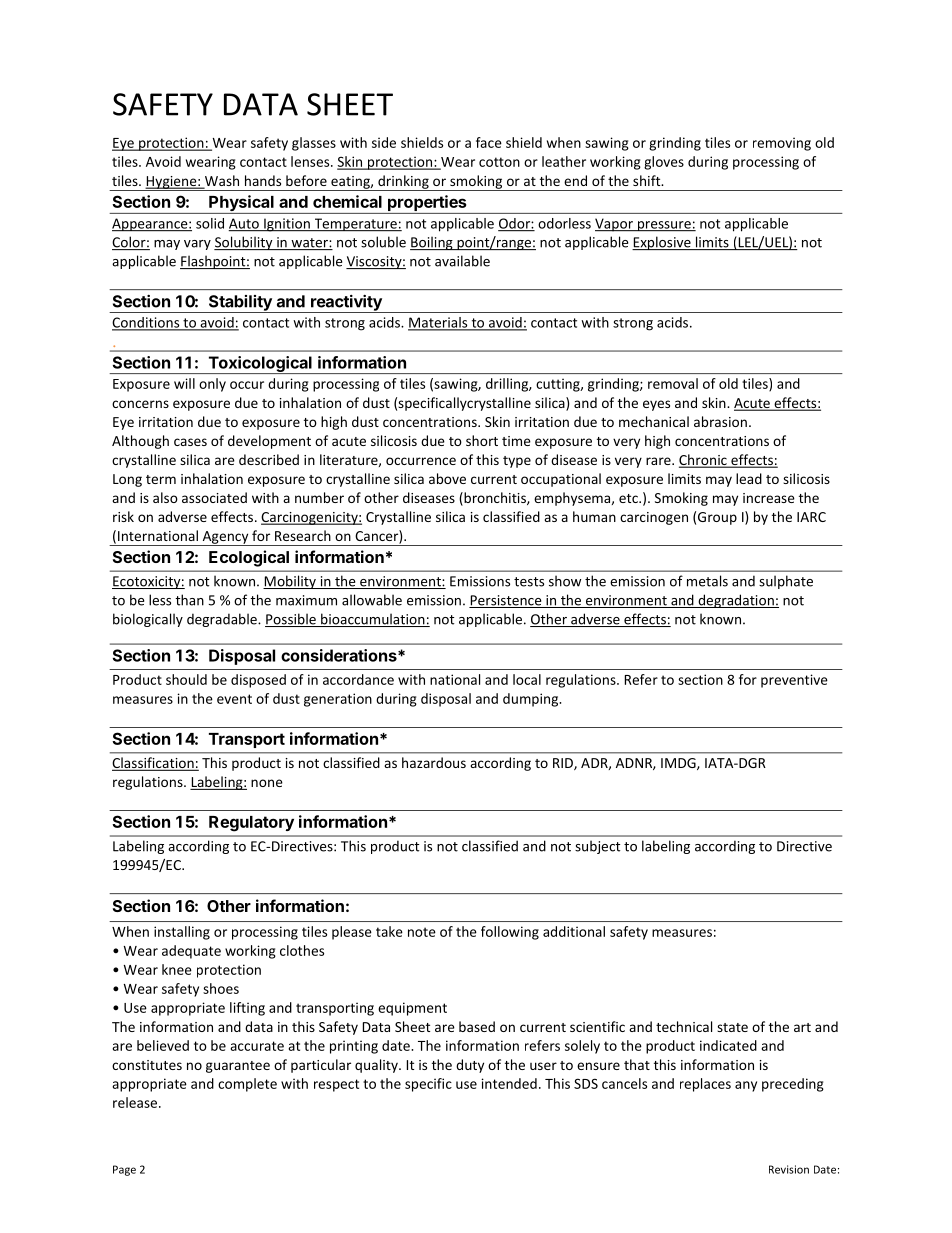 Image resolution: width=952 pixels, height=1233 pixels. I want to click on Persistence, so click(506, 601).
